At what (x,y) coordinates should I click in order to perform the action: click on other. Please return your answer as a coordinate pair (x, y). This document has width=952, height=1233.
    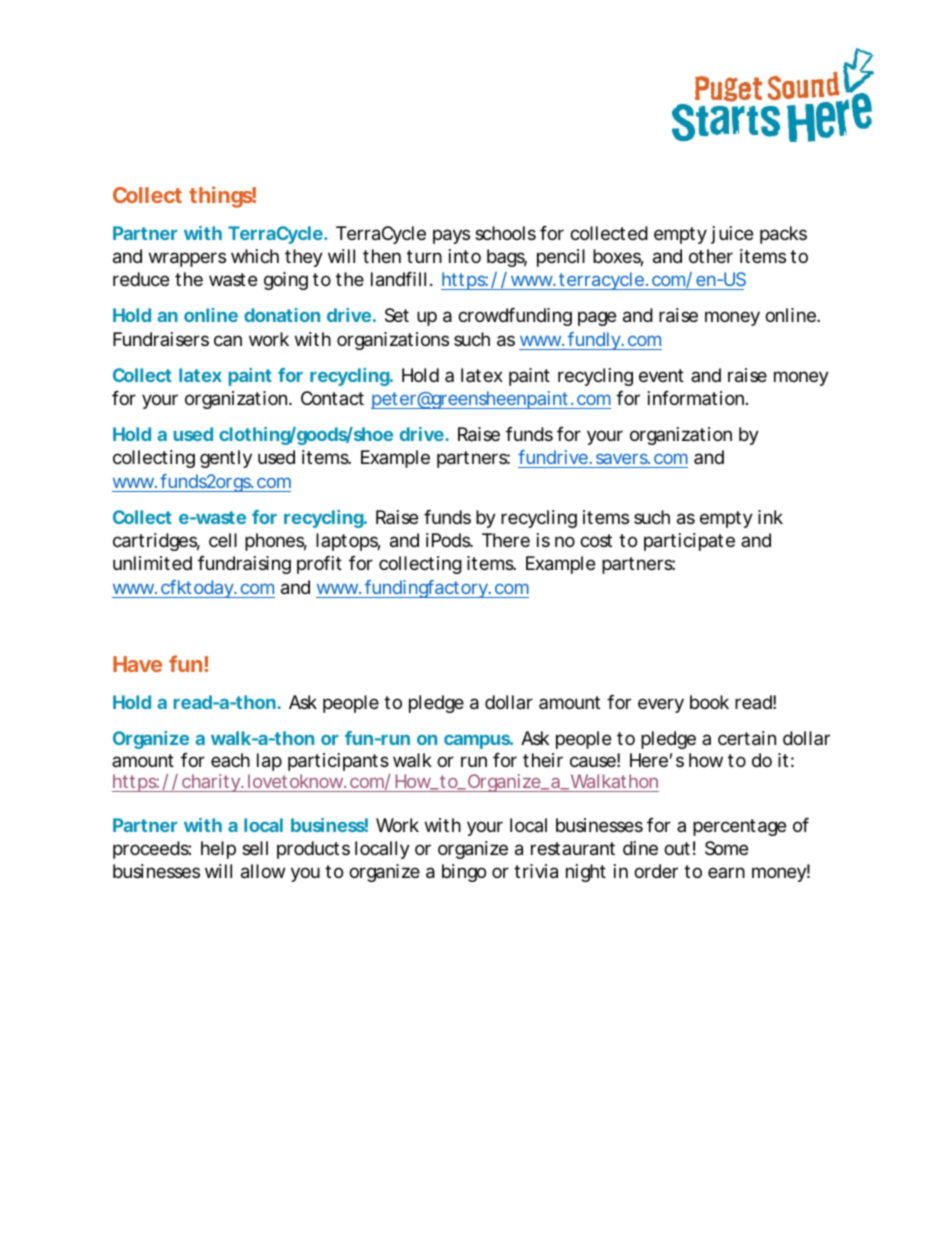
    Looking at the image, I should click on (711, 256).
